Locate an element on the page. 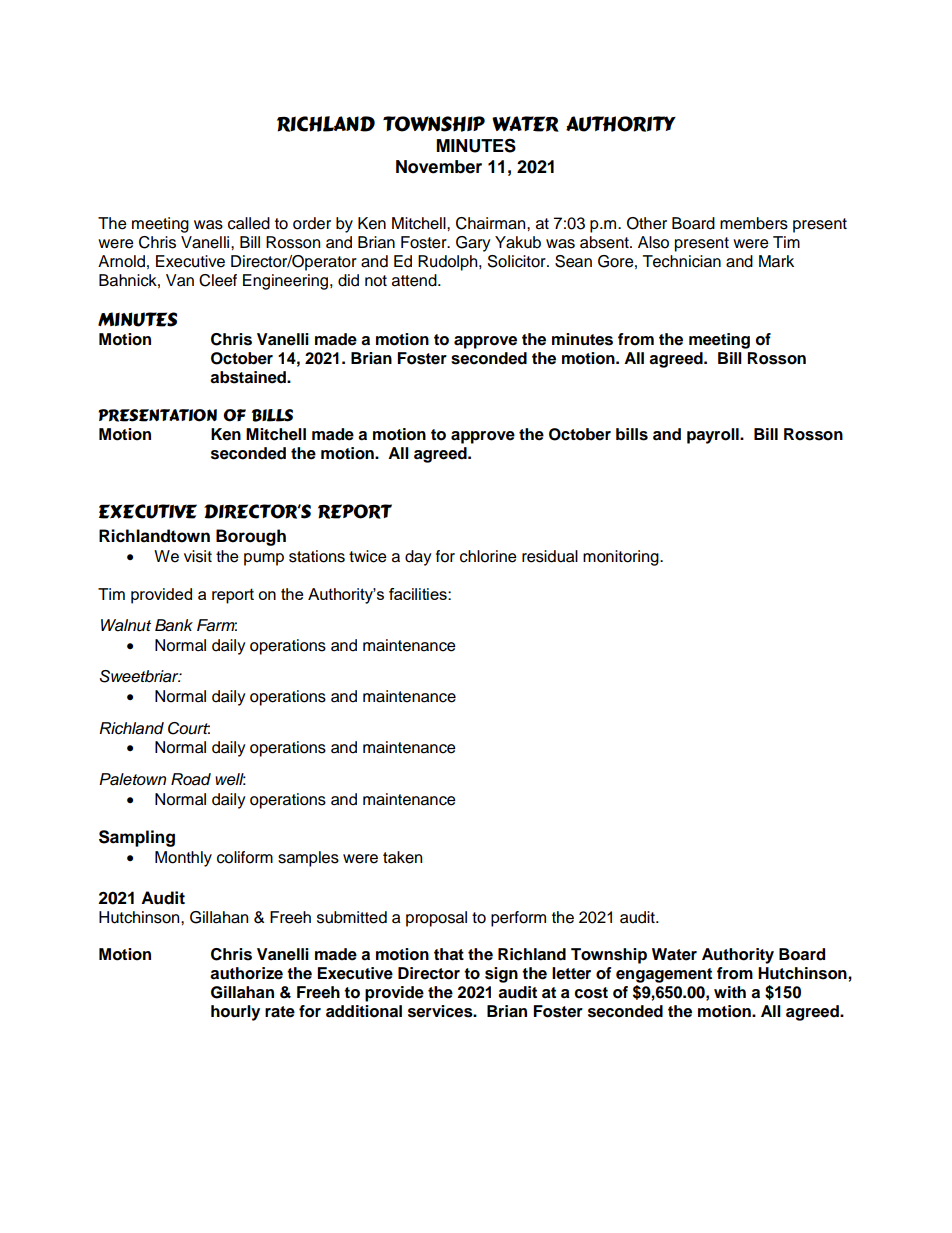 This page has width=952, height=1233. visit is located at coordinates (198, 556).
